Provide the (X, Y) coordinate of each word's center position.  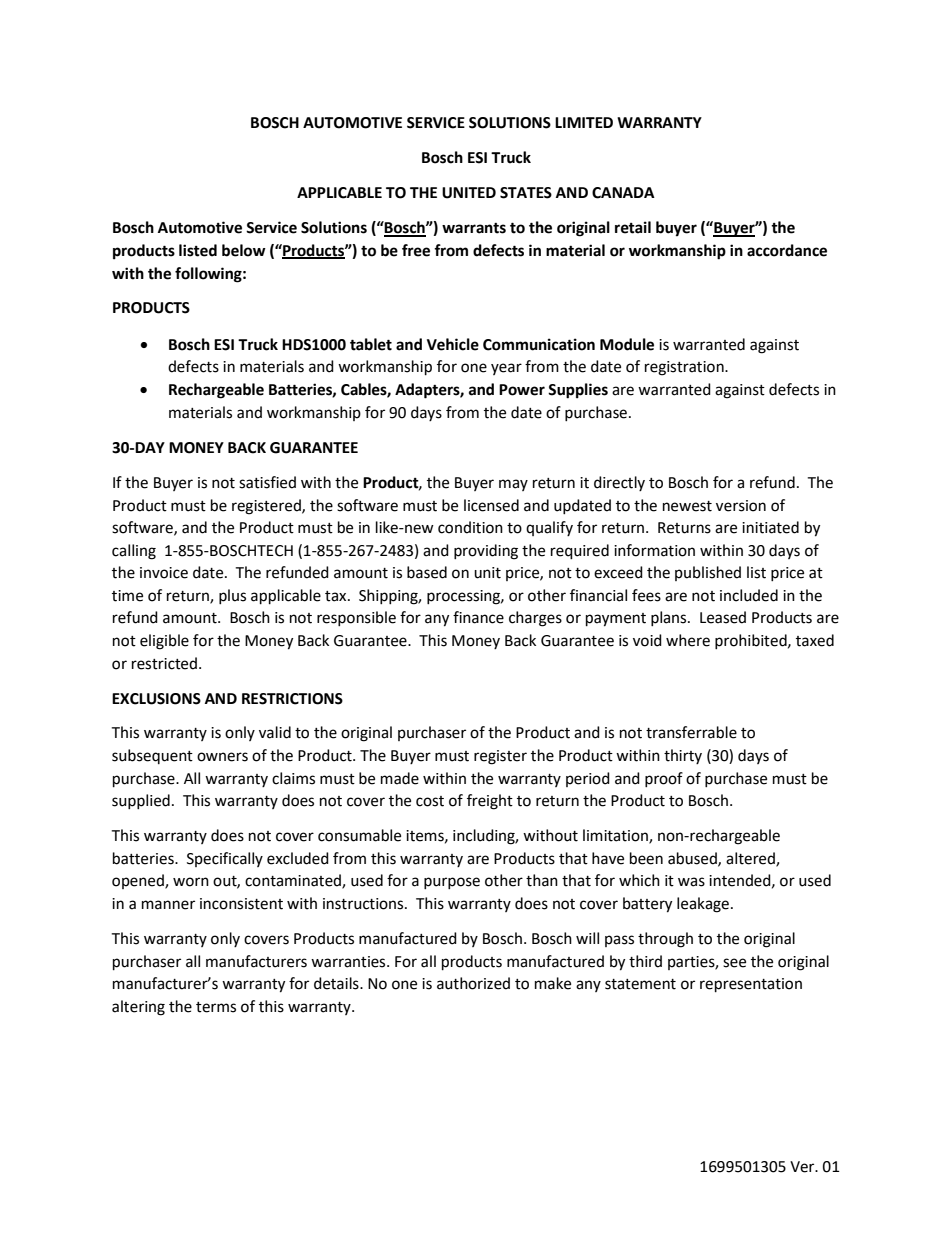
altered (751, 859)
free (416, 250)
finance (478, 617)
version (741, 506)
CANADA (623, 193)
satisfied (267, 482)
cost (430, 801)
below (244, 250)
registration (685, 368)
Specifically (225, 859)
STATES (526, 193)
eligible (164, 642)
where (688, 640)
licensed (491, 505)
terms (216, 1007)
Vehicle (453, 344)
